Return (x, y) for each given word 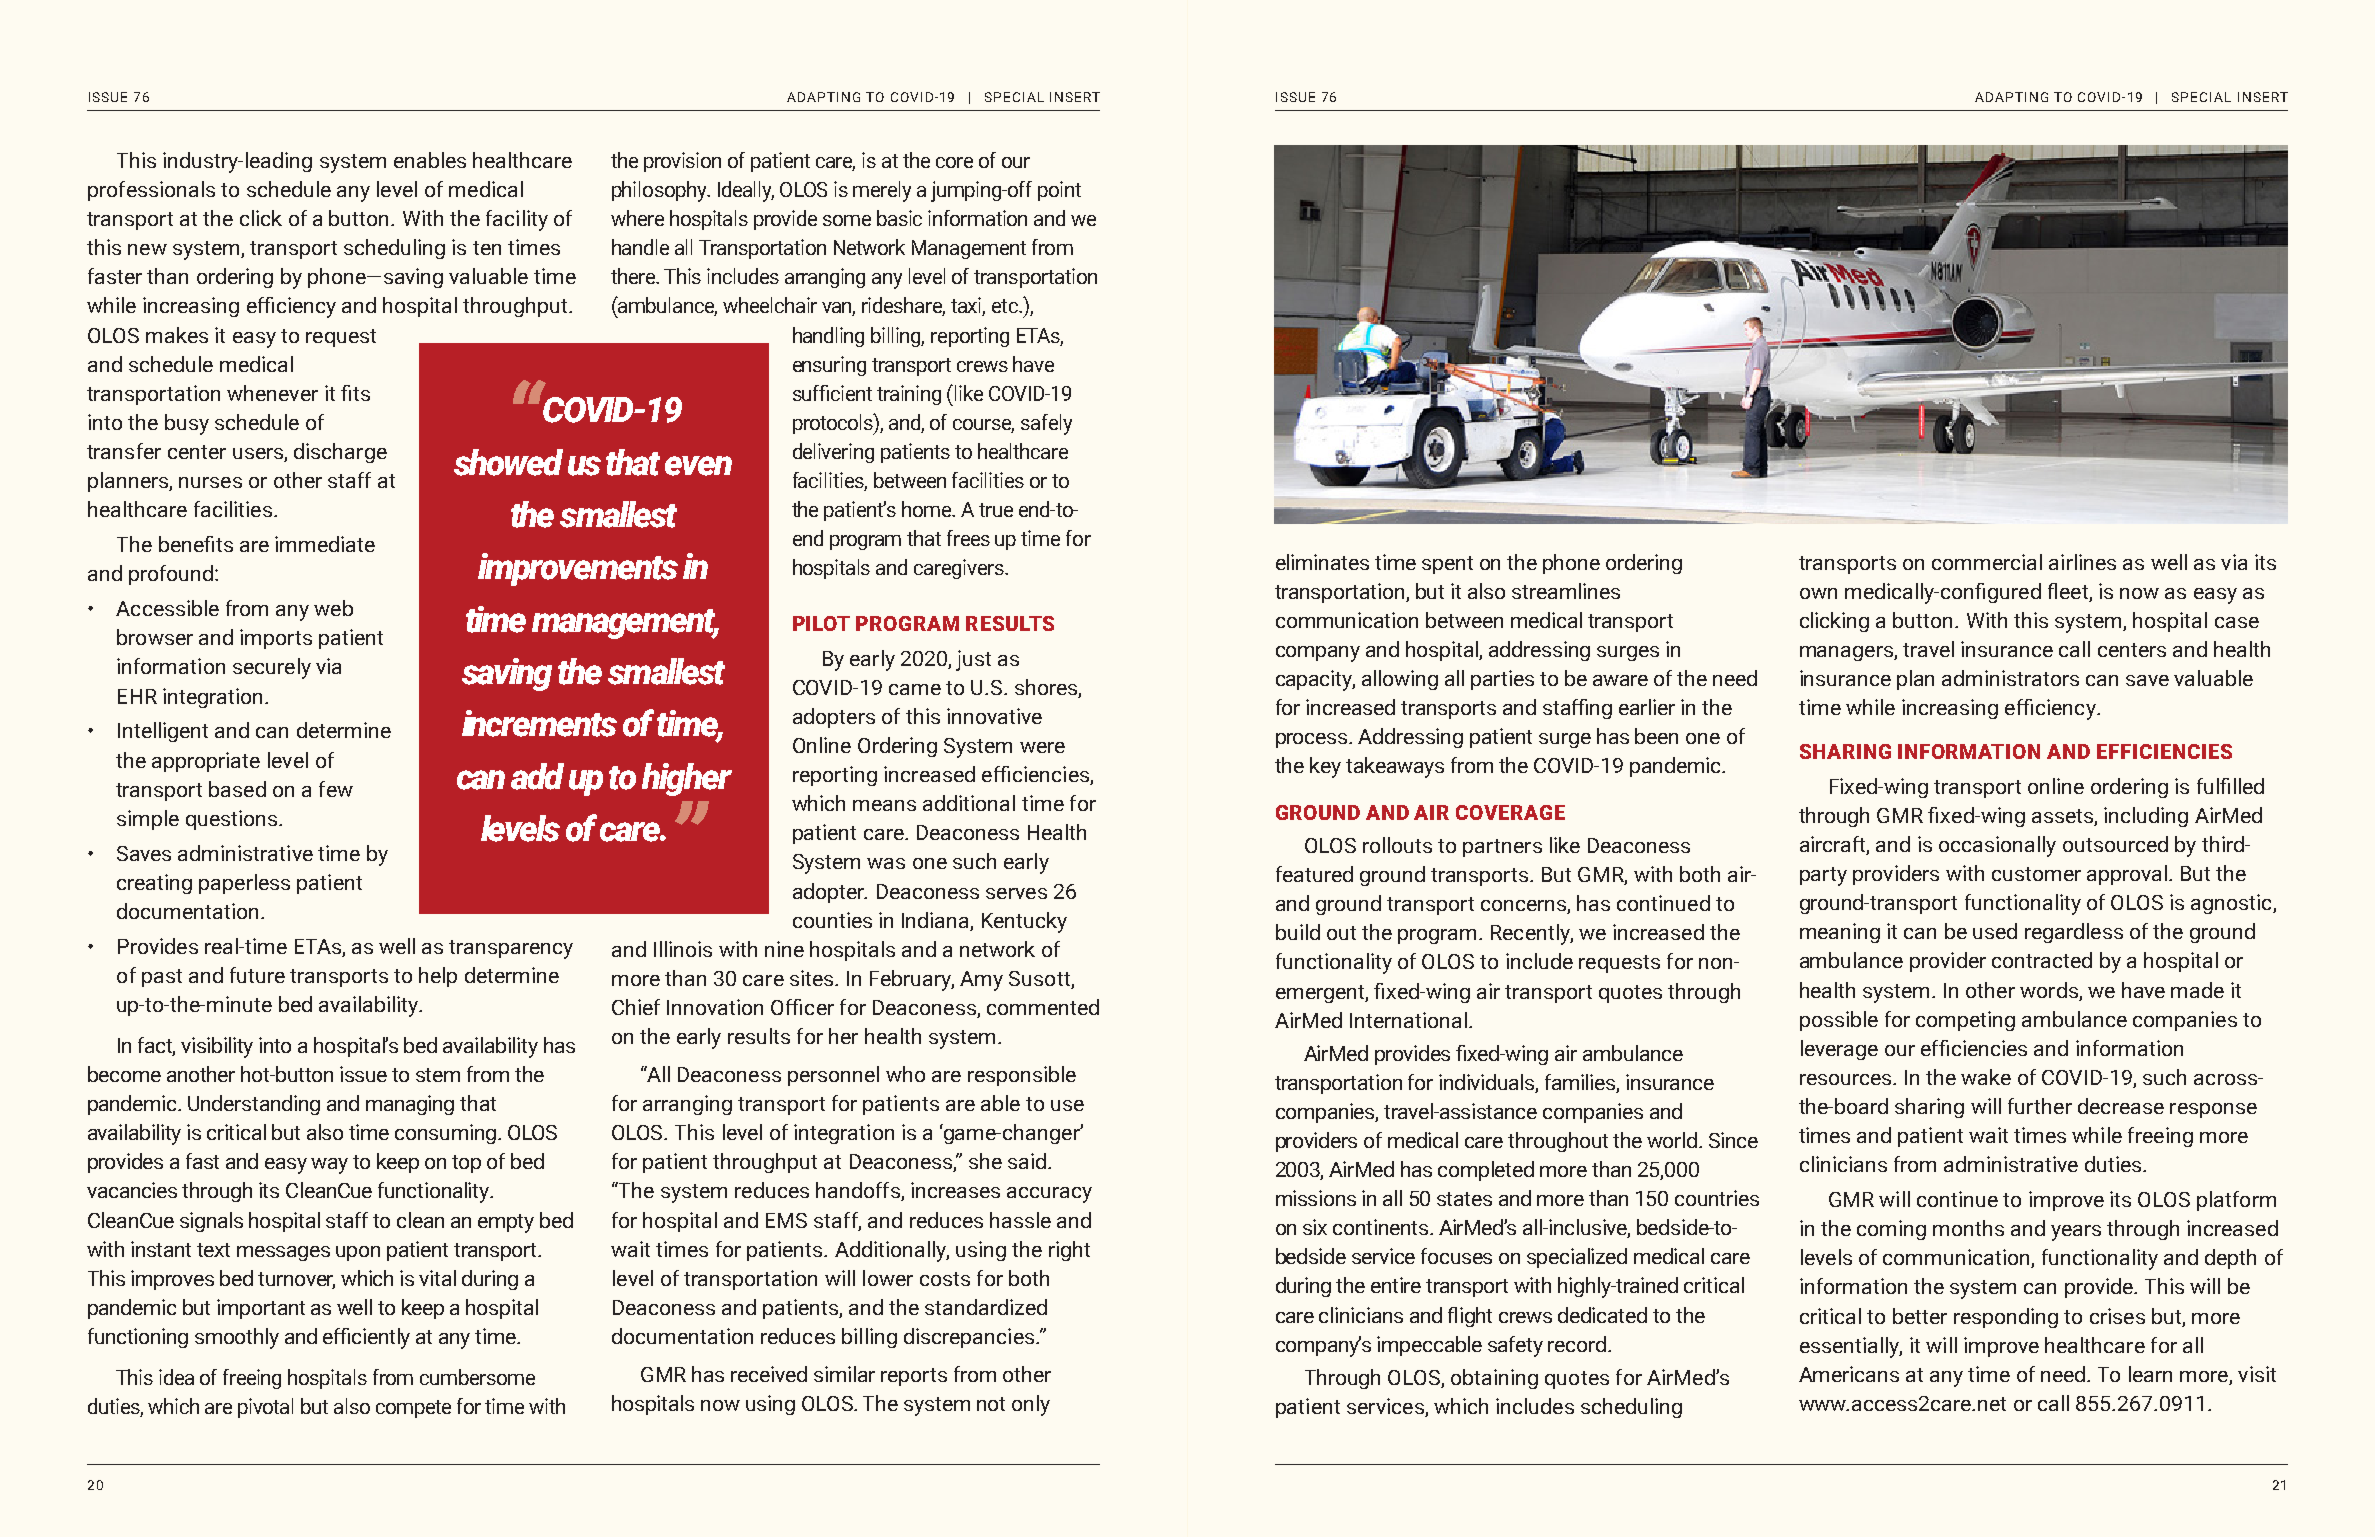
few (336, 789)
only (1031, 1405)
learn (2150, 1374)
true (996, 510)
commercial (1987, 562)
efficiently (366, 1338)
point (1059, 191)
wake (1986, 1077)
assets (2063, 817)
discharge (340, 453)
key (1325, 767)
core (954, 162)
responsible (1022, 1076)
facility (517, 220)
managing (410, 1105)
